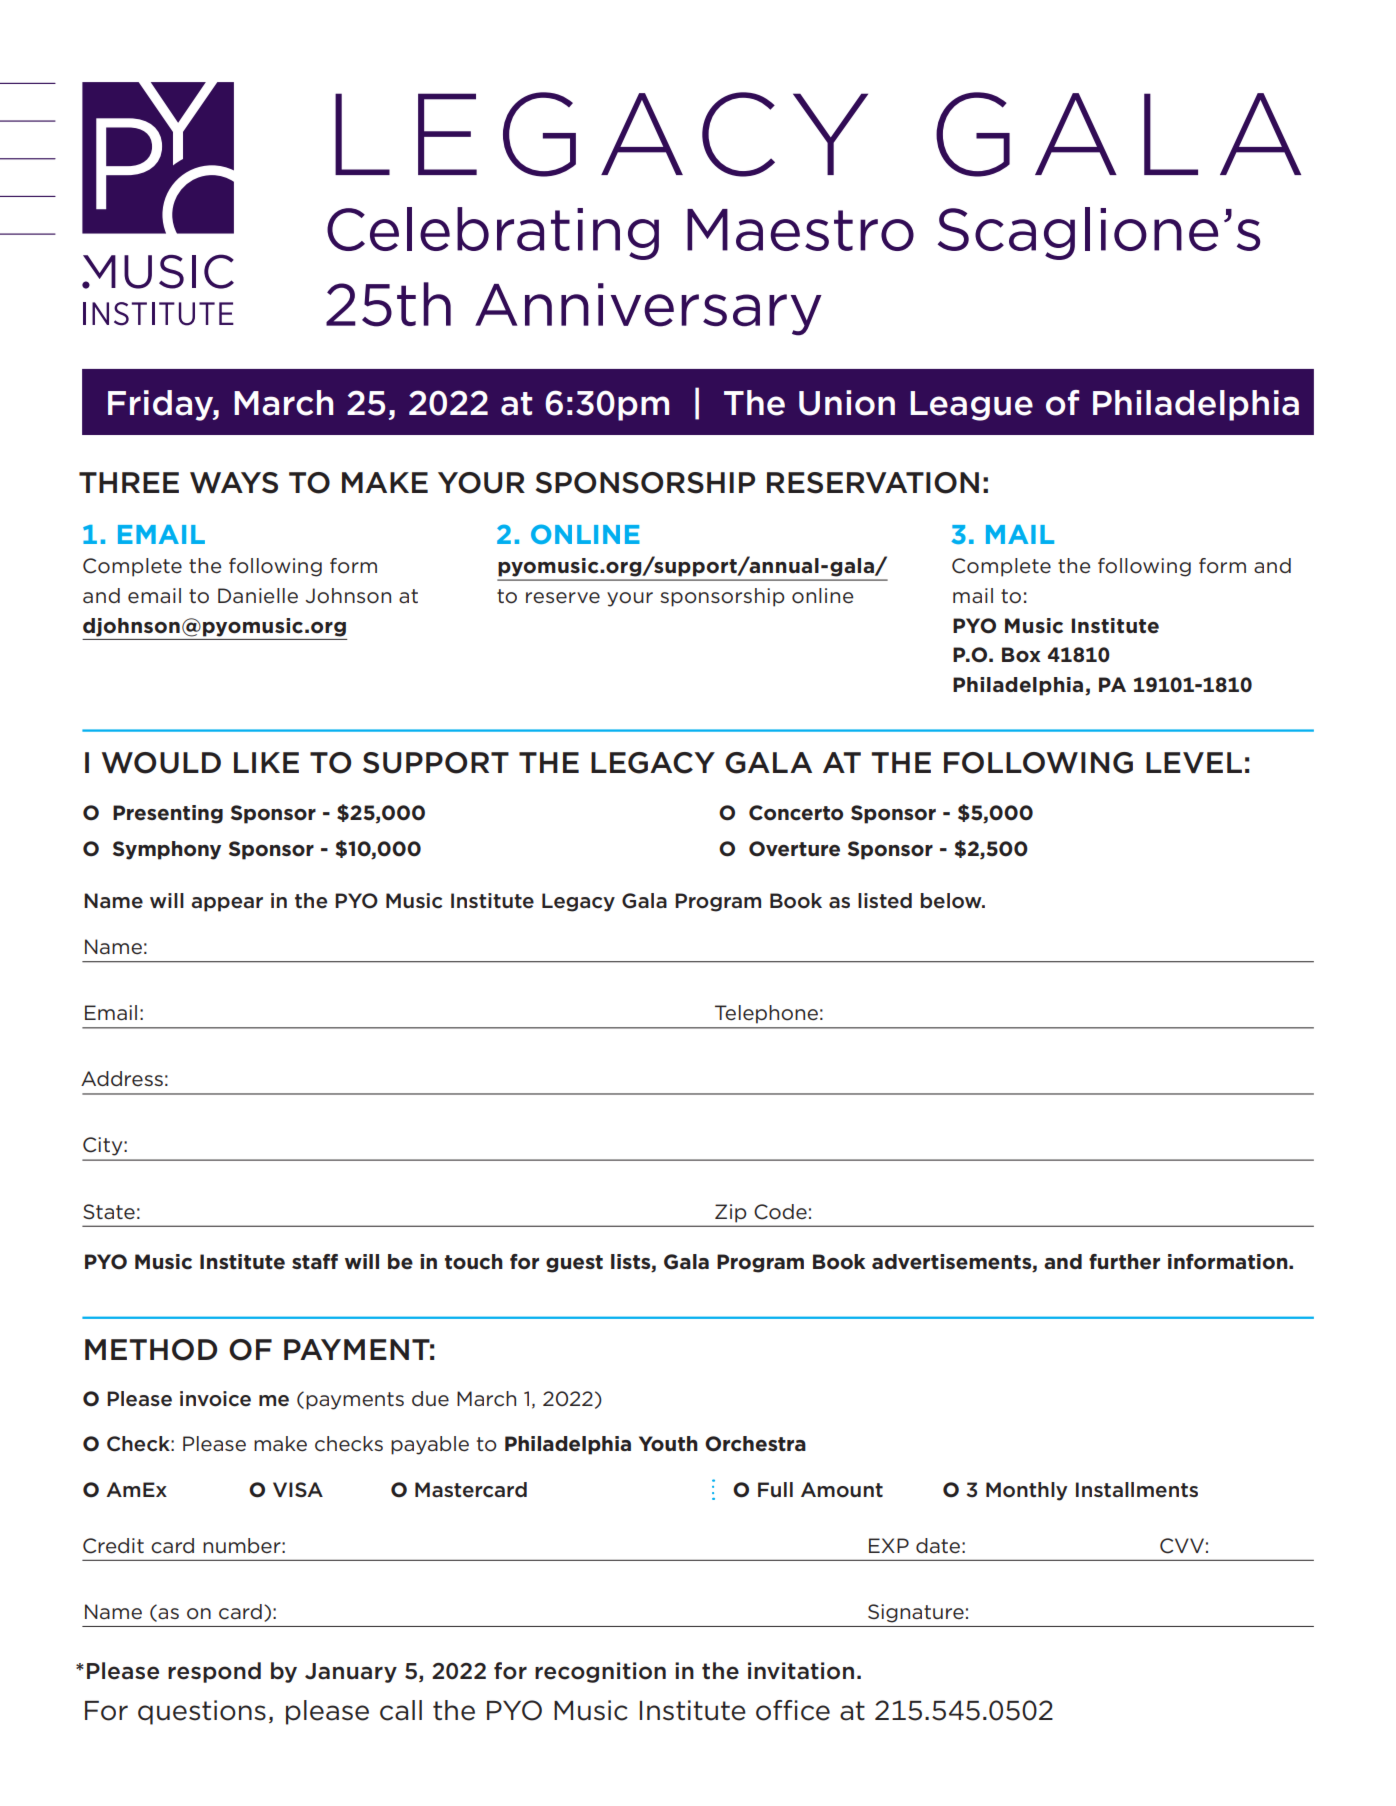 The height and width of the page is (1806, 1396). I want to click on Signature, so click(916, 1613).
